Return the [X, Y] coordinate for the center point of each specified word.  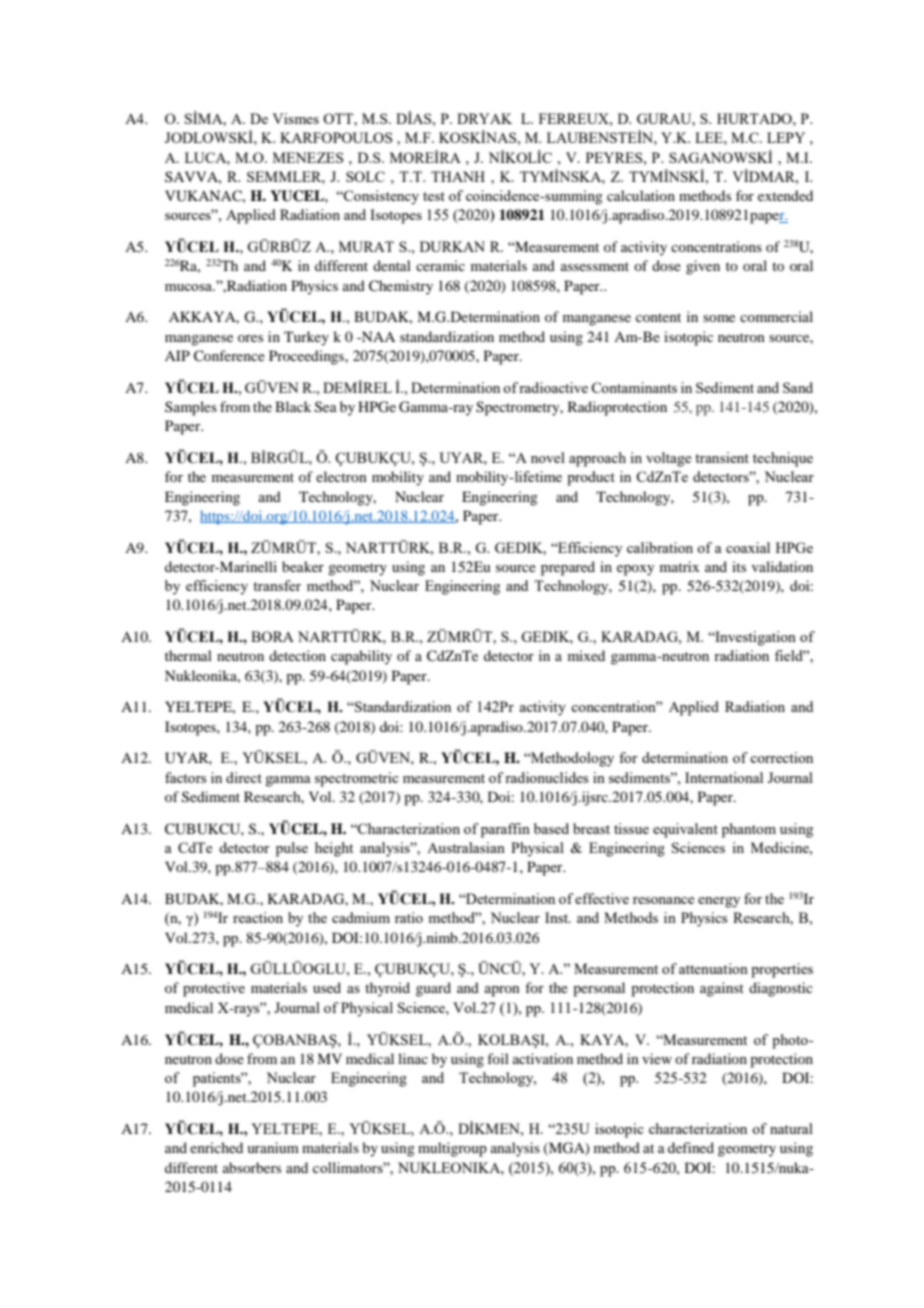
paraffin [505, 830]
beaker [303, 566]
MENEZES [308, 157]
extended [785, 195]
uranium [273, 1147]
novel [548, 457]
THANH [458, 176]
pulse [292, 849]
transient [722, 457]
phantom [749, 830]
